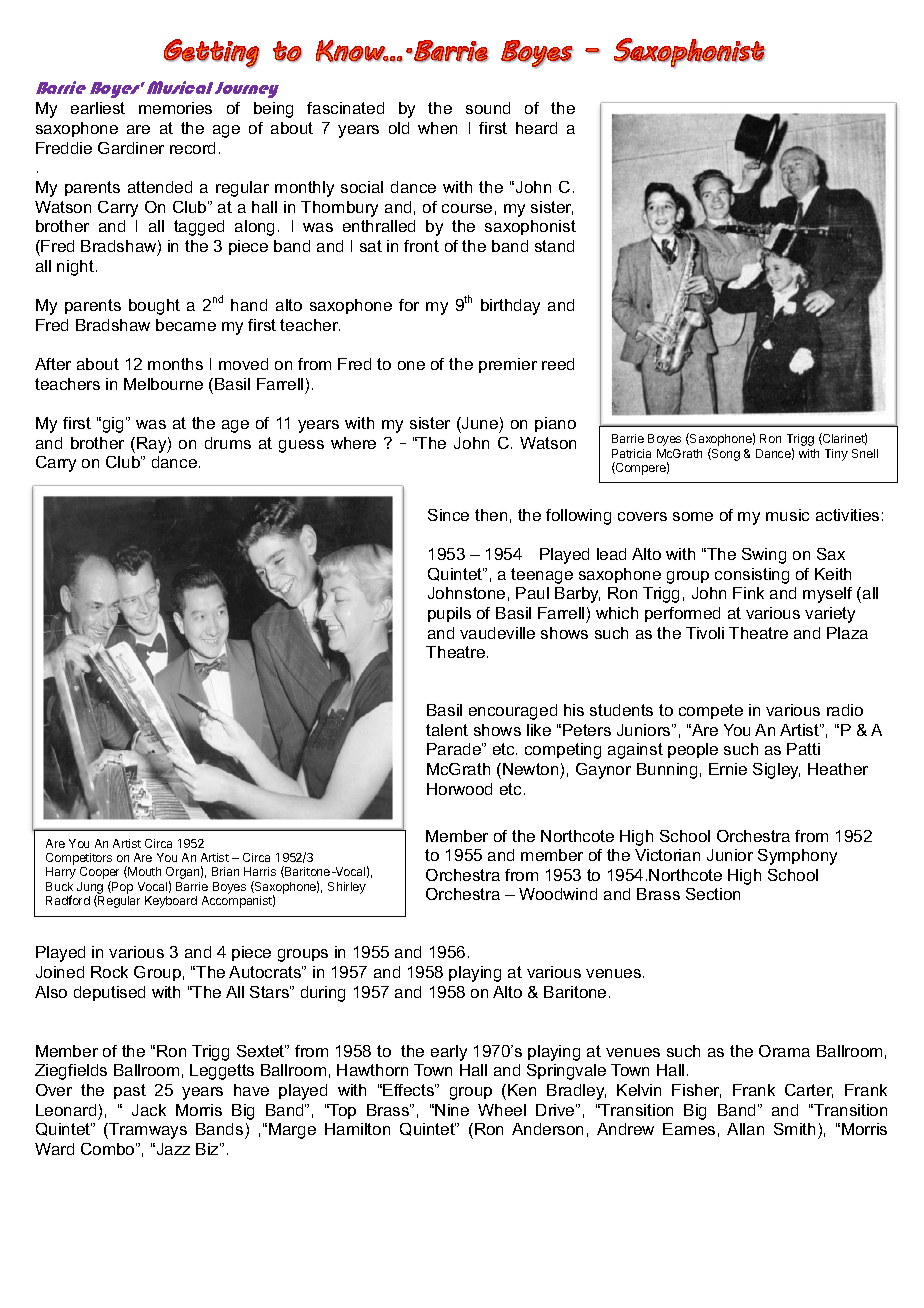 Image resolution: width=924 pixels, height=1308 pixels. Describe the element at coordinates (79, 860) in the page. I see `Competitors` at that location.
